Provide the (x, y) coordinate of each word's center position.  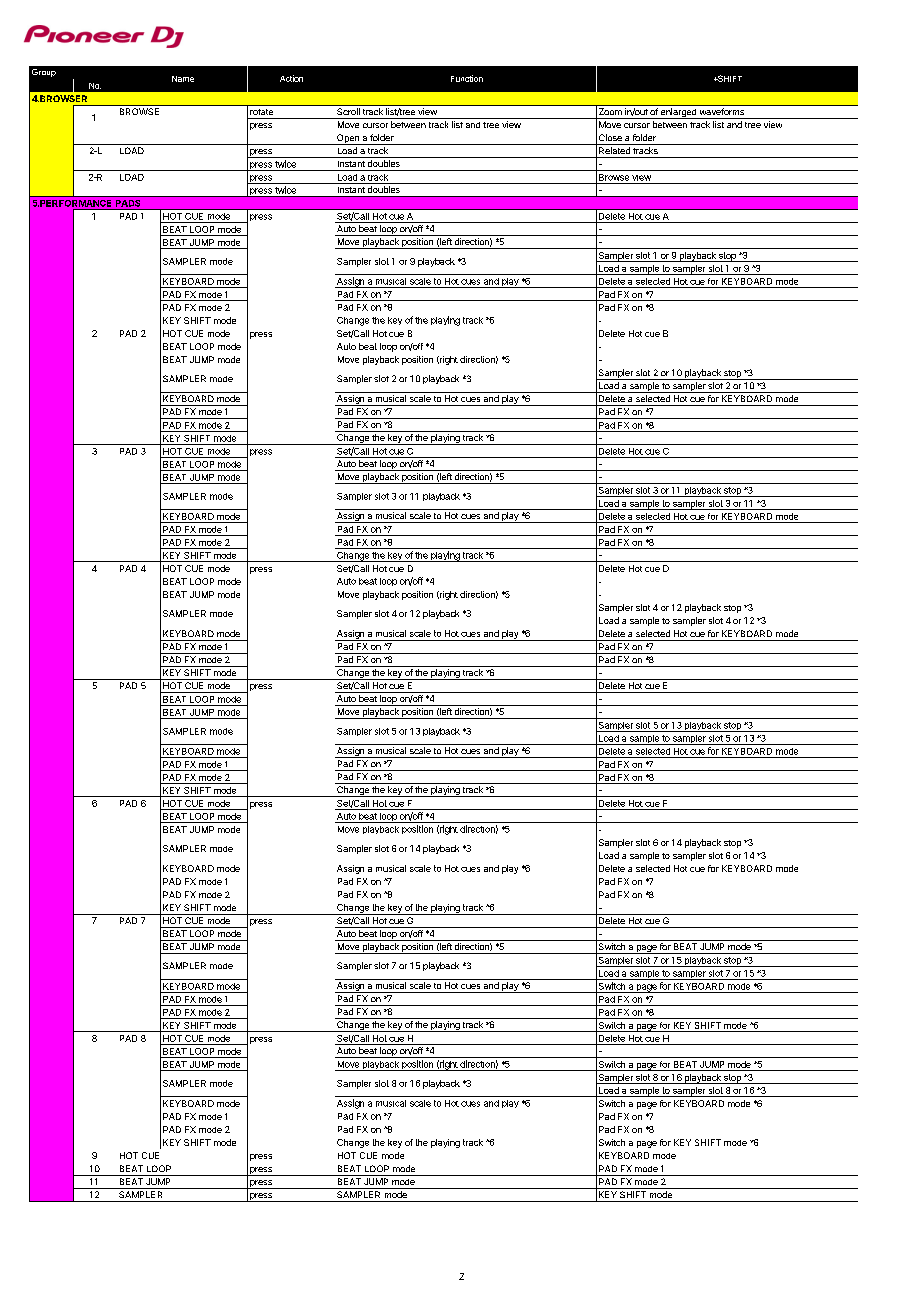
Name (183, 79)
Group (44, 73)
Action (291, 78)
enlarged (678, 113)
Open (348, 139)
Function (467, 78)
